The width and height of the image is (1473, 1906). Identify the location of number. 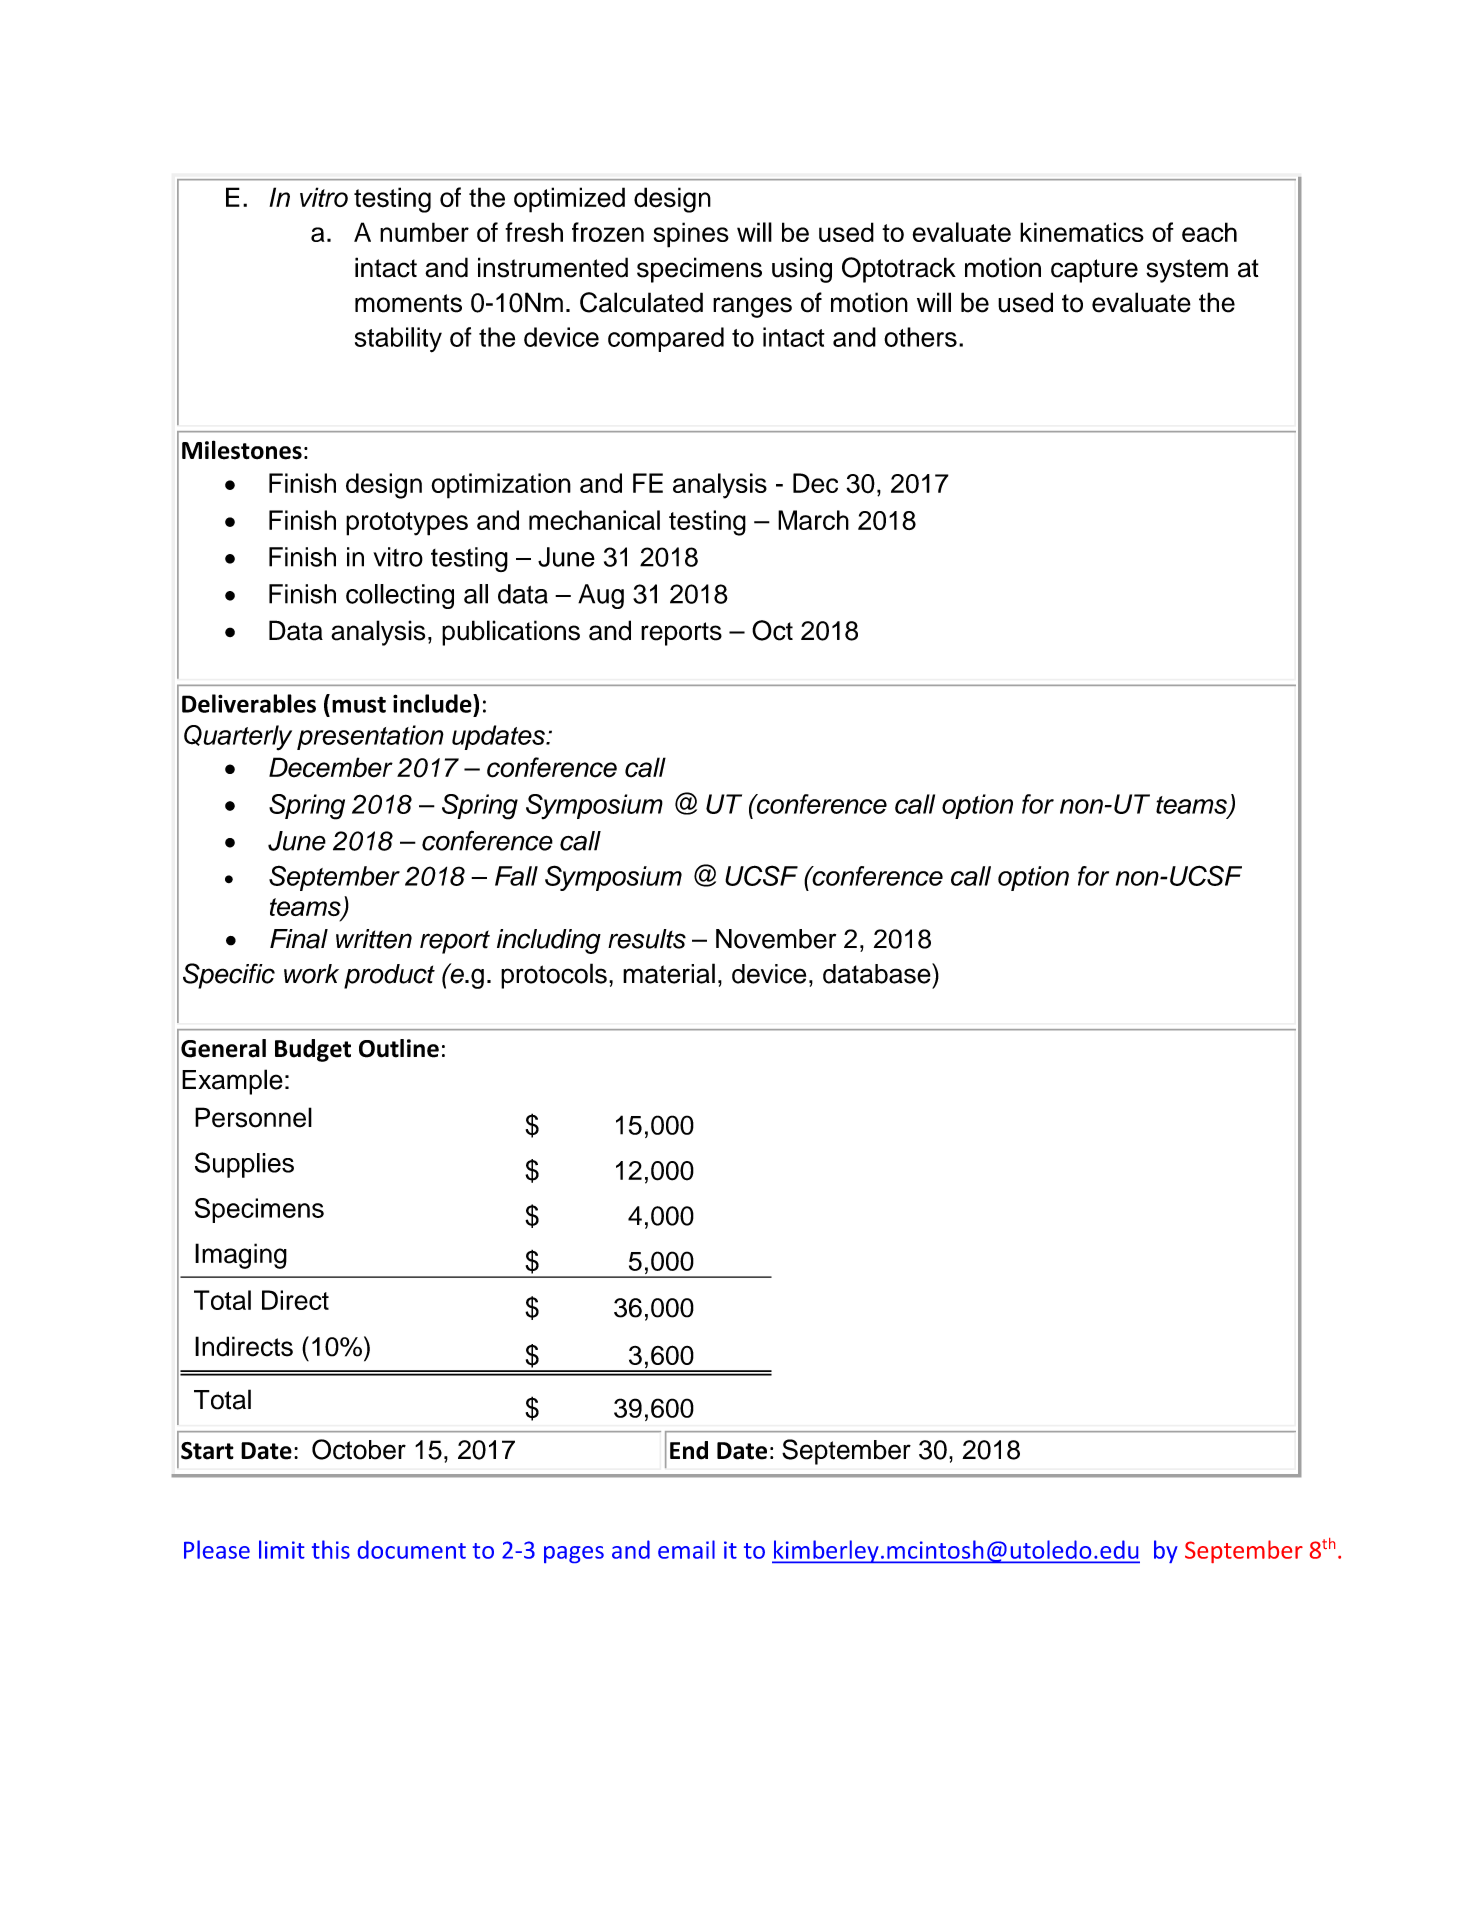
(424, 232).
